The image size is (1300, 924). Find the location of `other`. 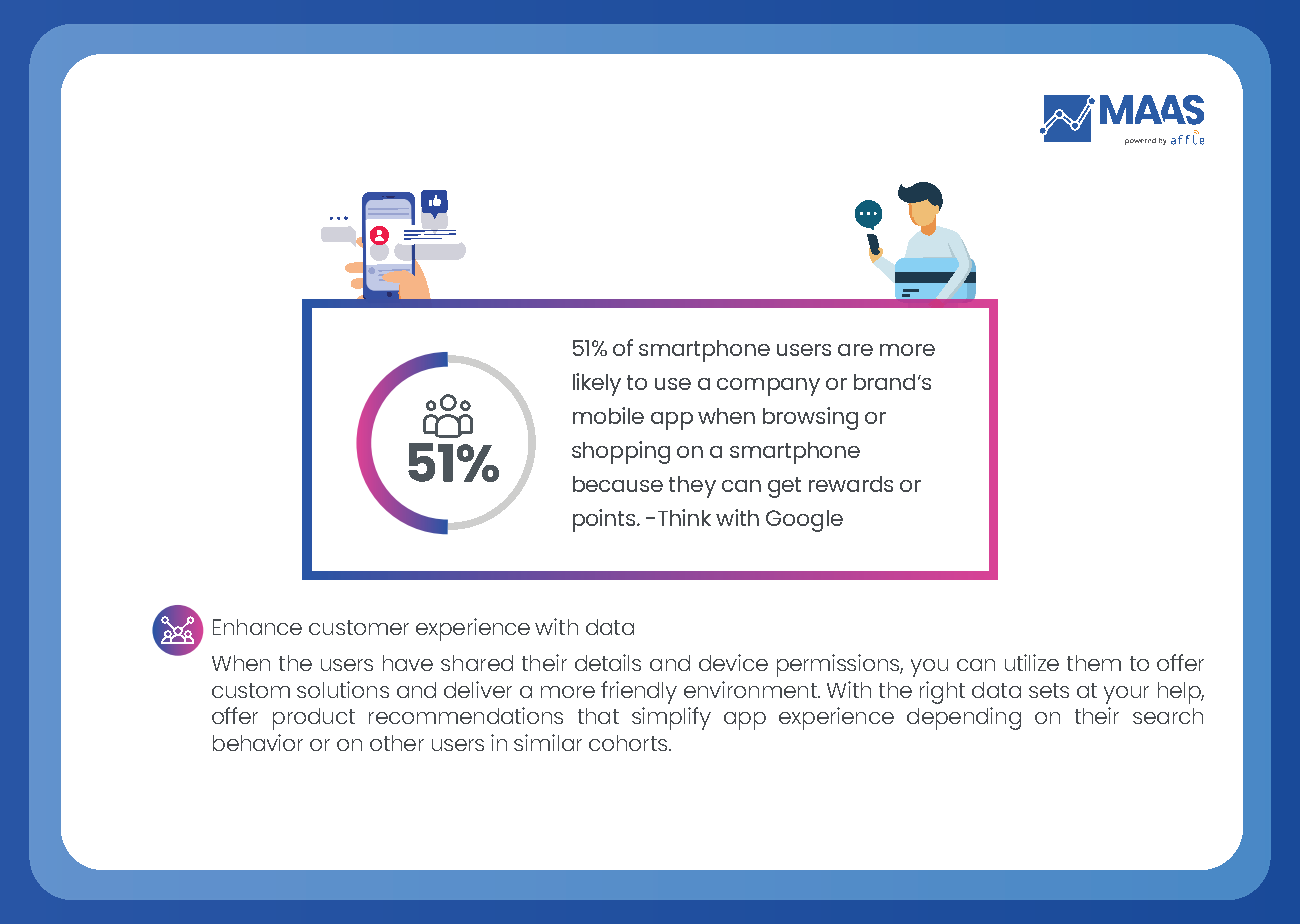

other is located at coordinates (397, 743).
